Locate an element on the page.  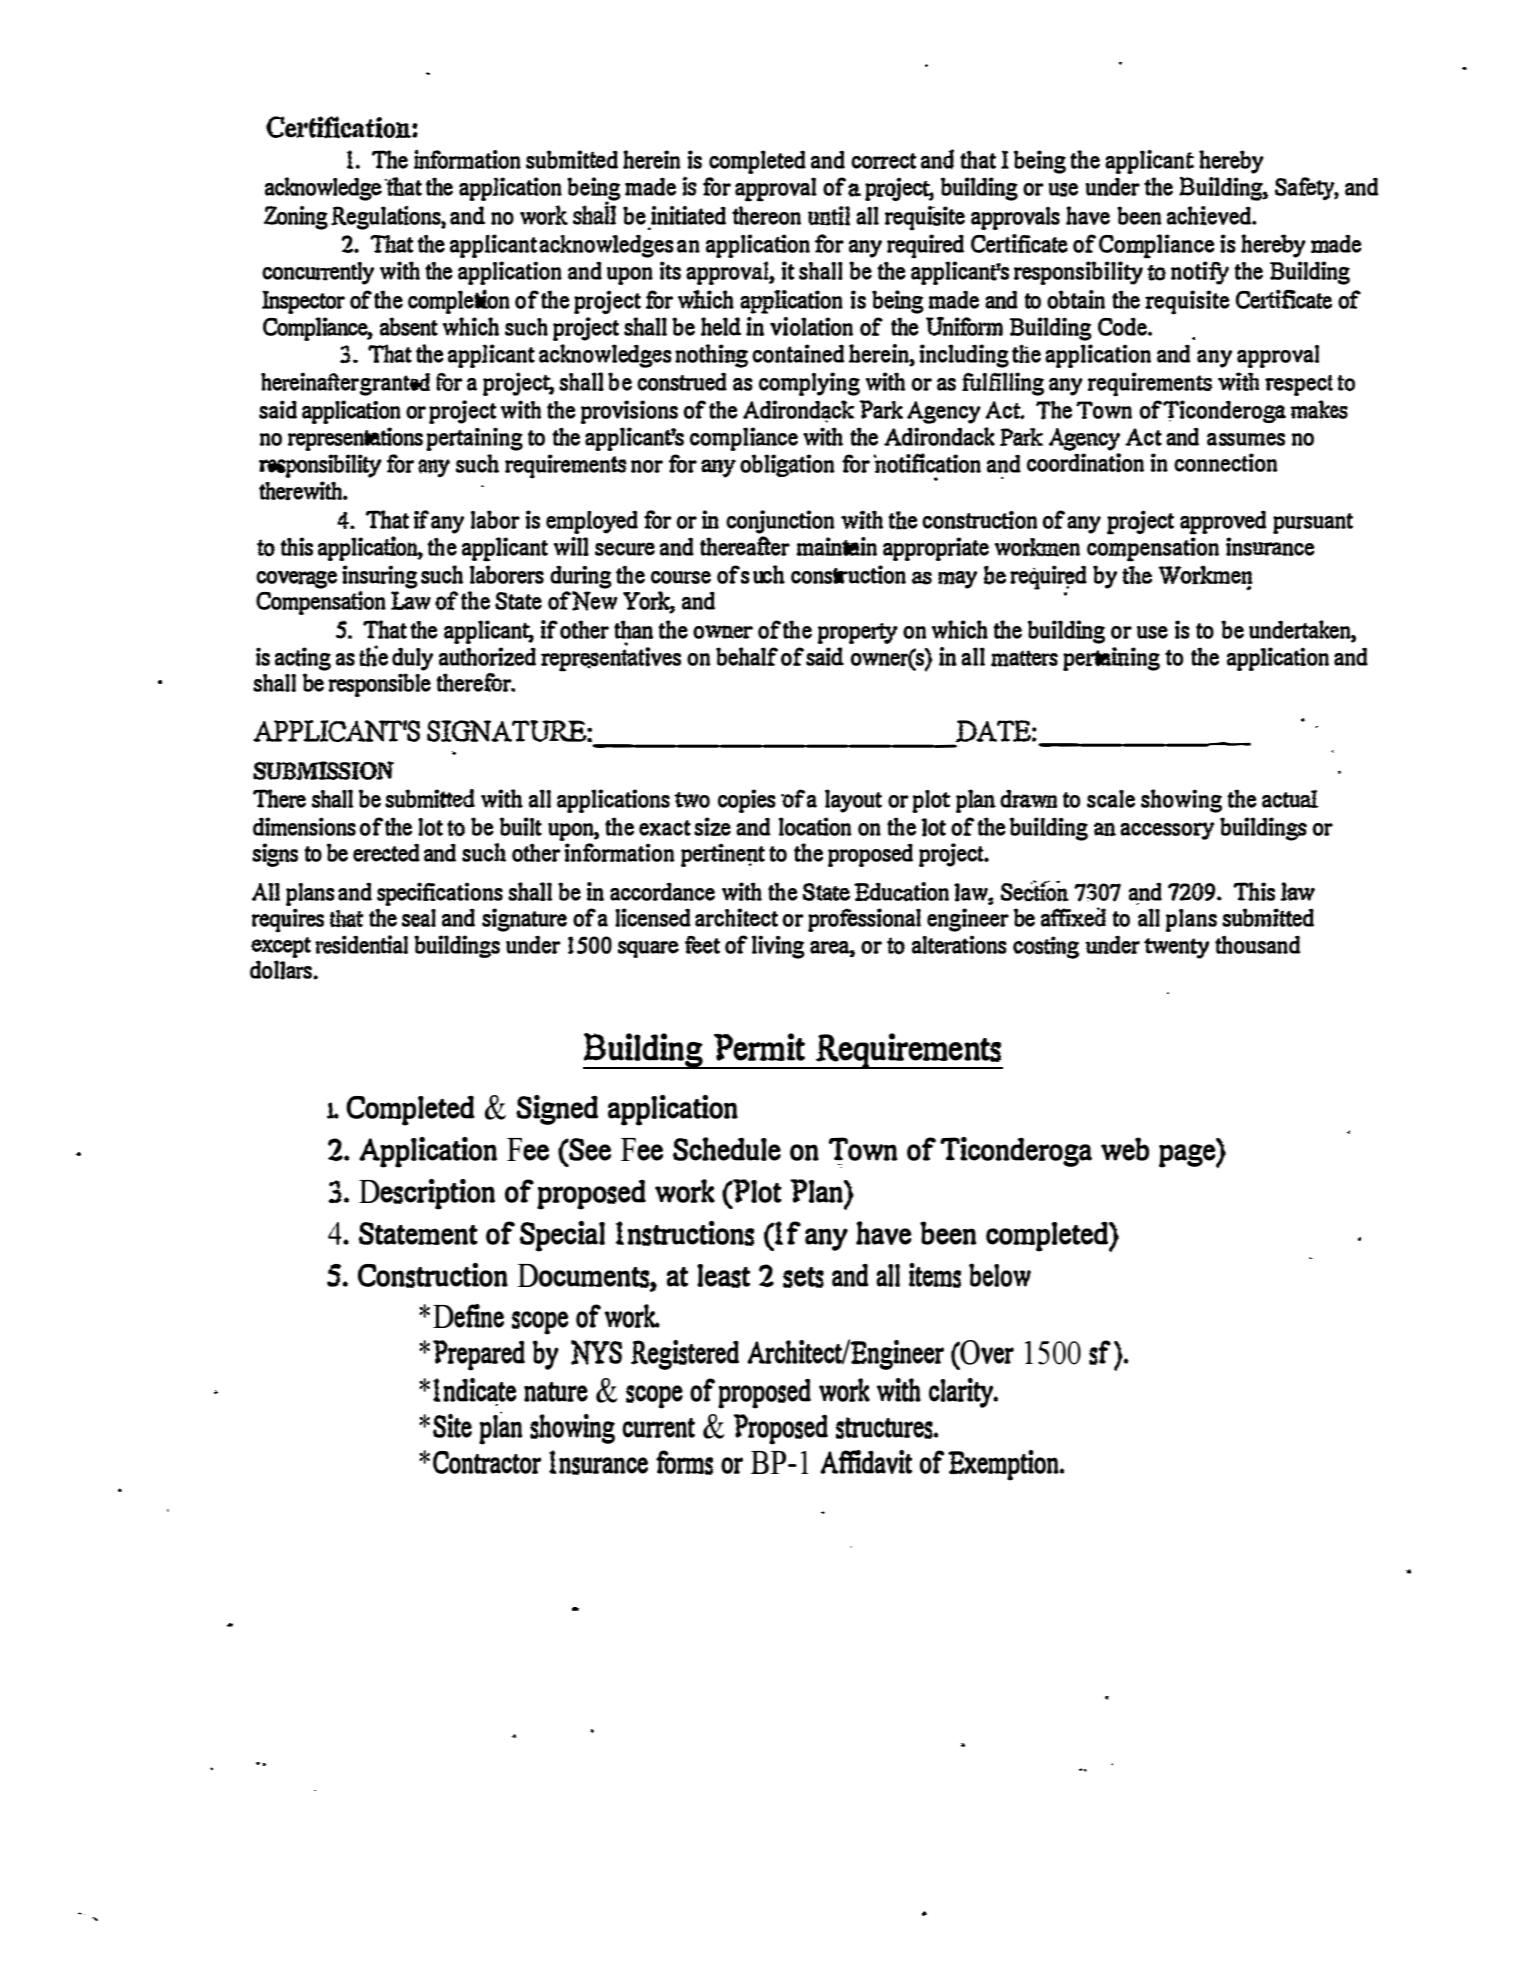
Indicate is located at coordinates (474, 1391).
